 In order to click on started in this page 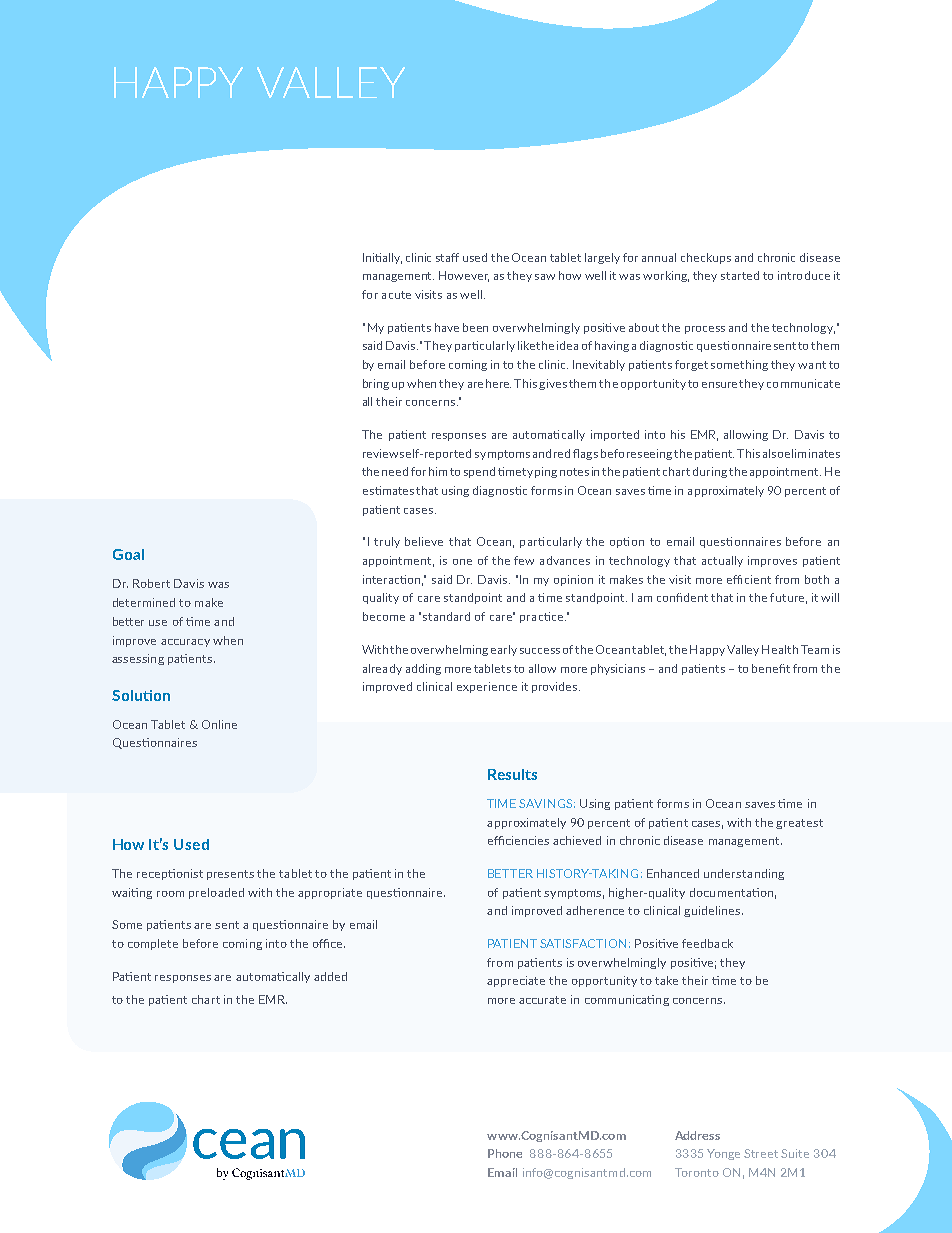, I will do `click(740, 275)`.
